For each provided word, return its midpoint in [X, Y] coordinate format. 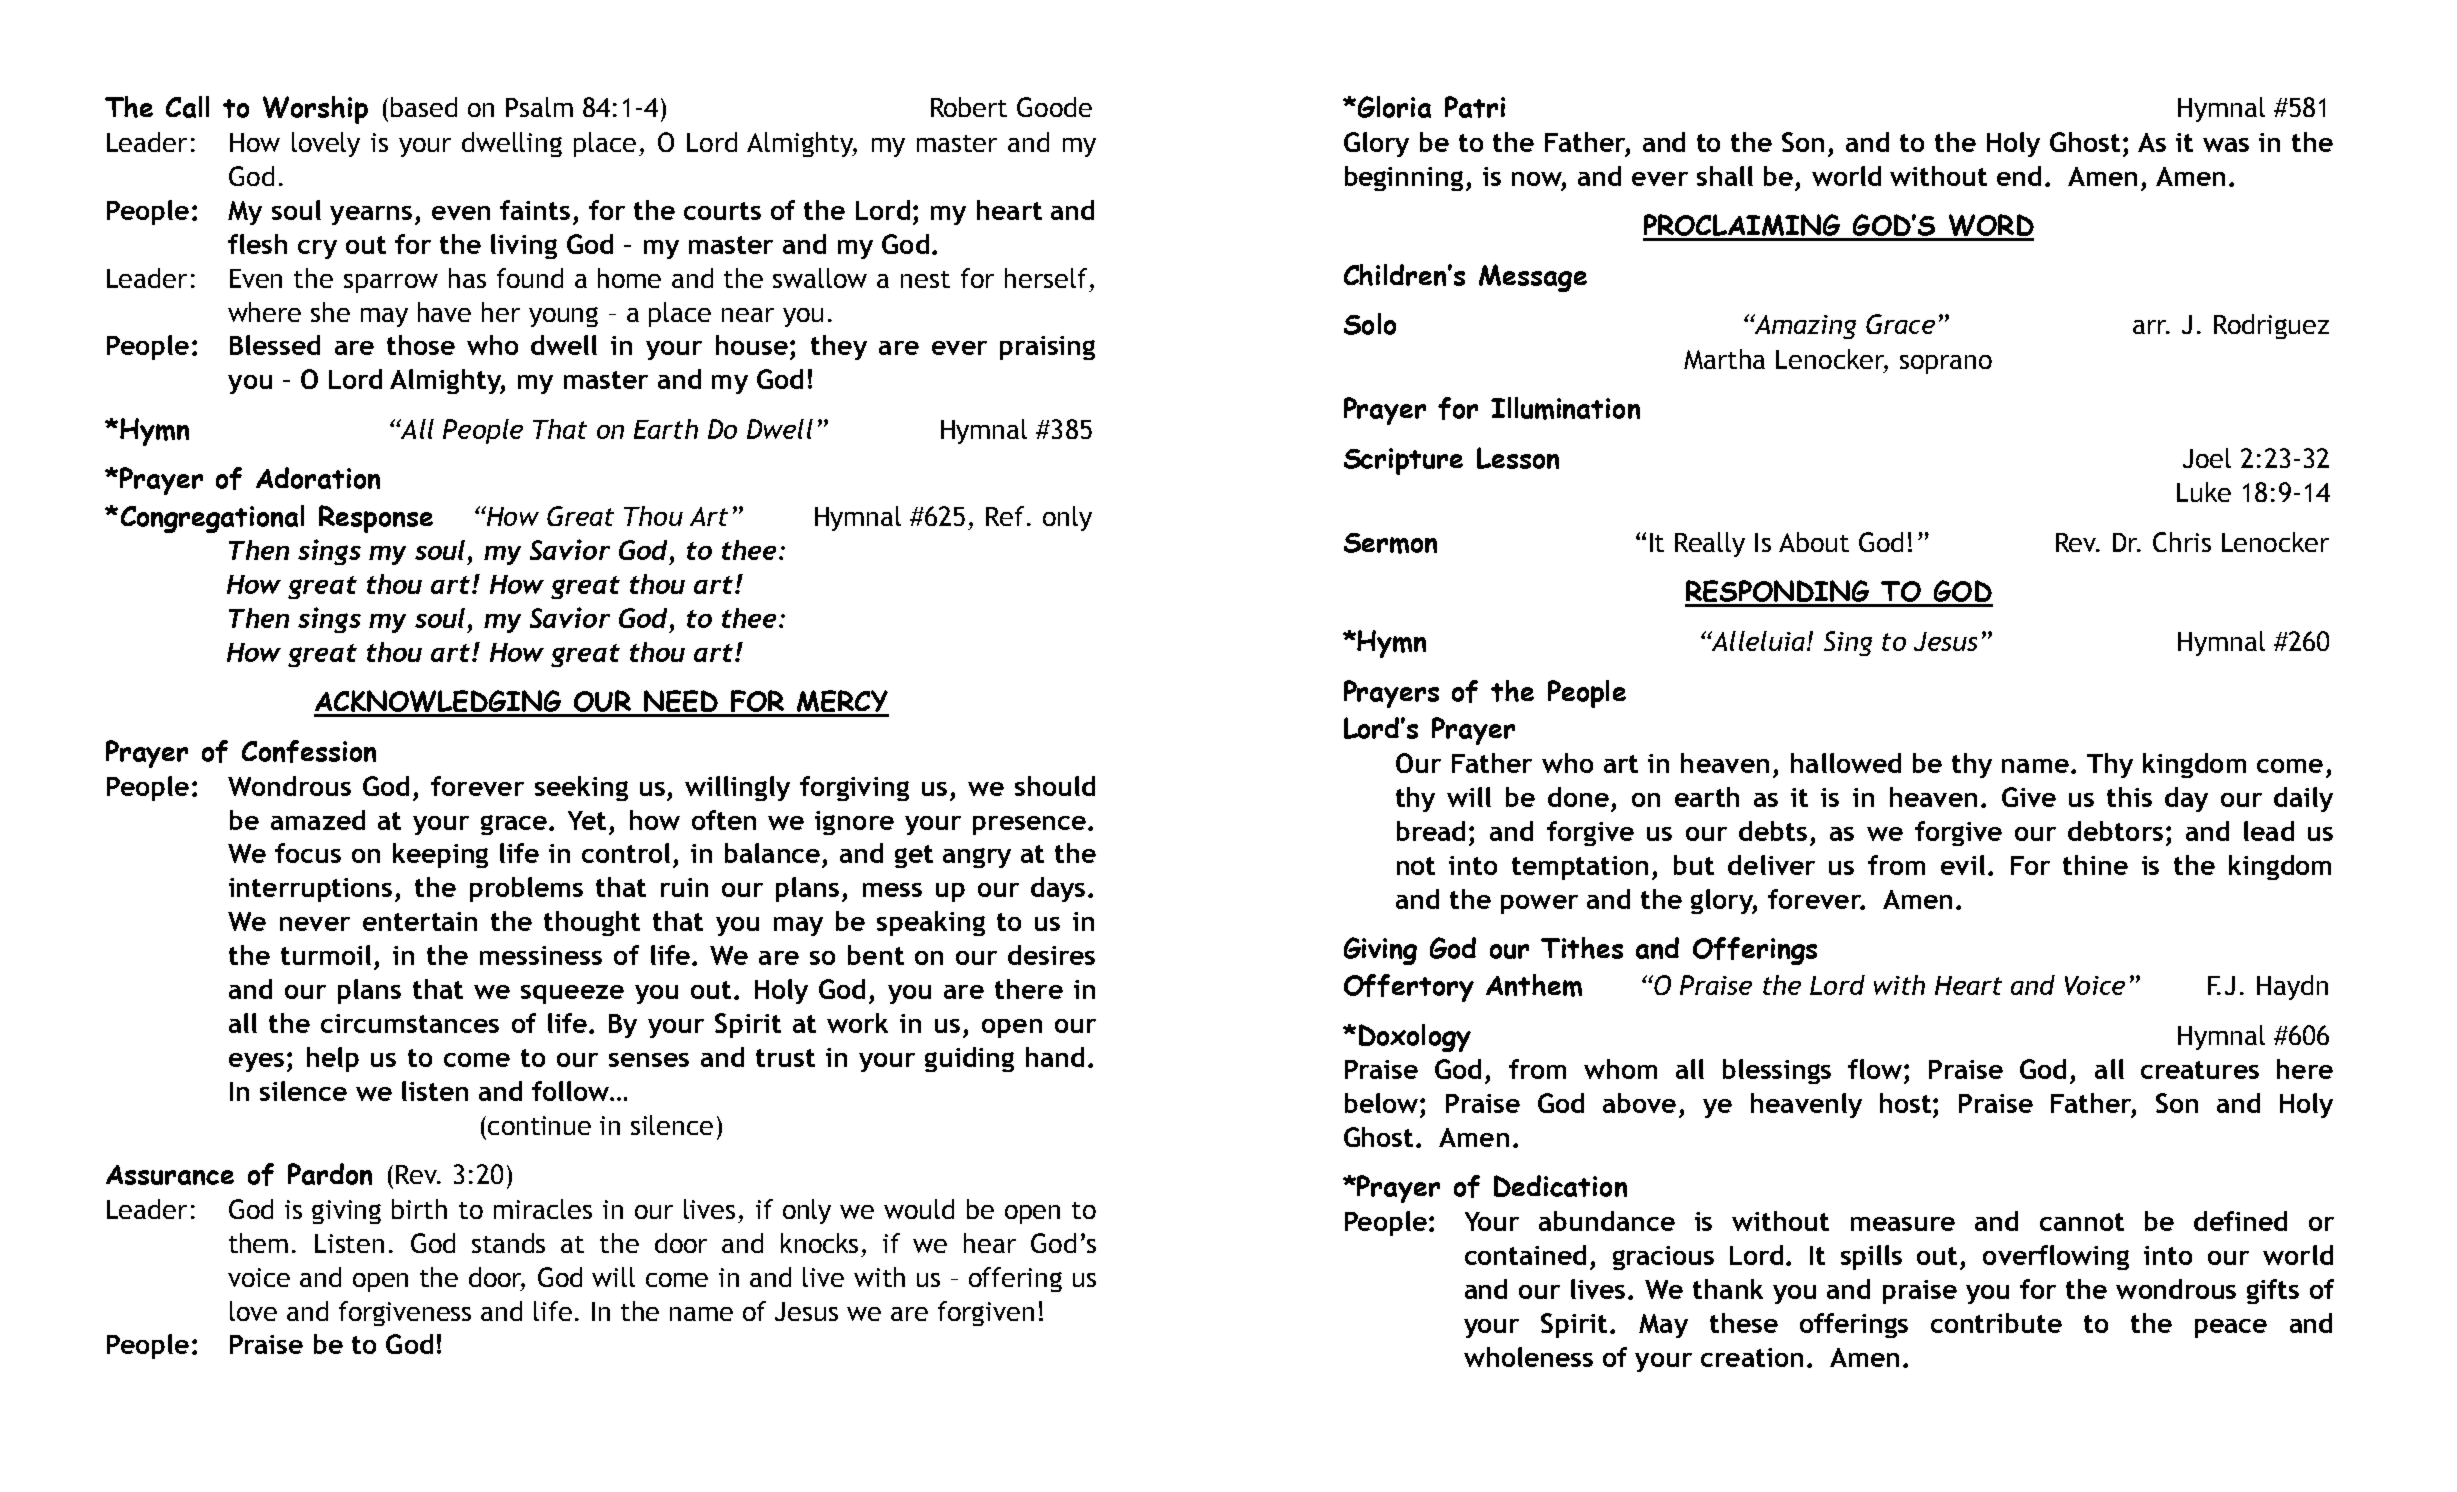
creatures [2200, 1070]
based [424, 107]
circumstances [410, 1023]
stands [508, 1243]
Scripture [1403, 461]
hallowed [1846, 763]
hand [1055, 1057]
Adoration [318, 478]
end [2019, 176]
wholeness [1528, 1357]
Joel [2207, 458]
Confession [309, 751]
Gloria [1393, 107]
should [1055, 786]
